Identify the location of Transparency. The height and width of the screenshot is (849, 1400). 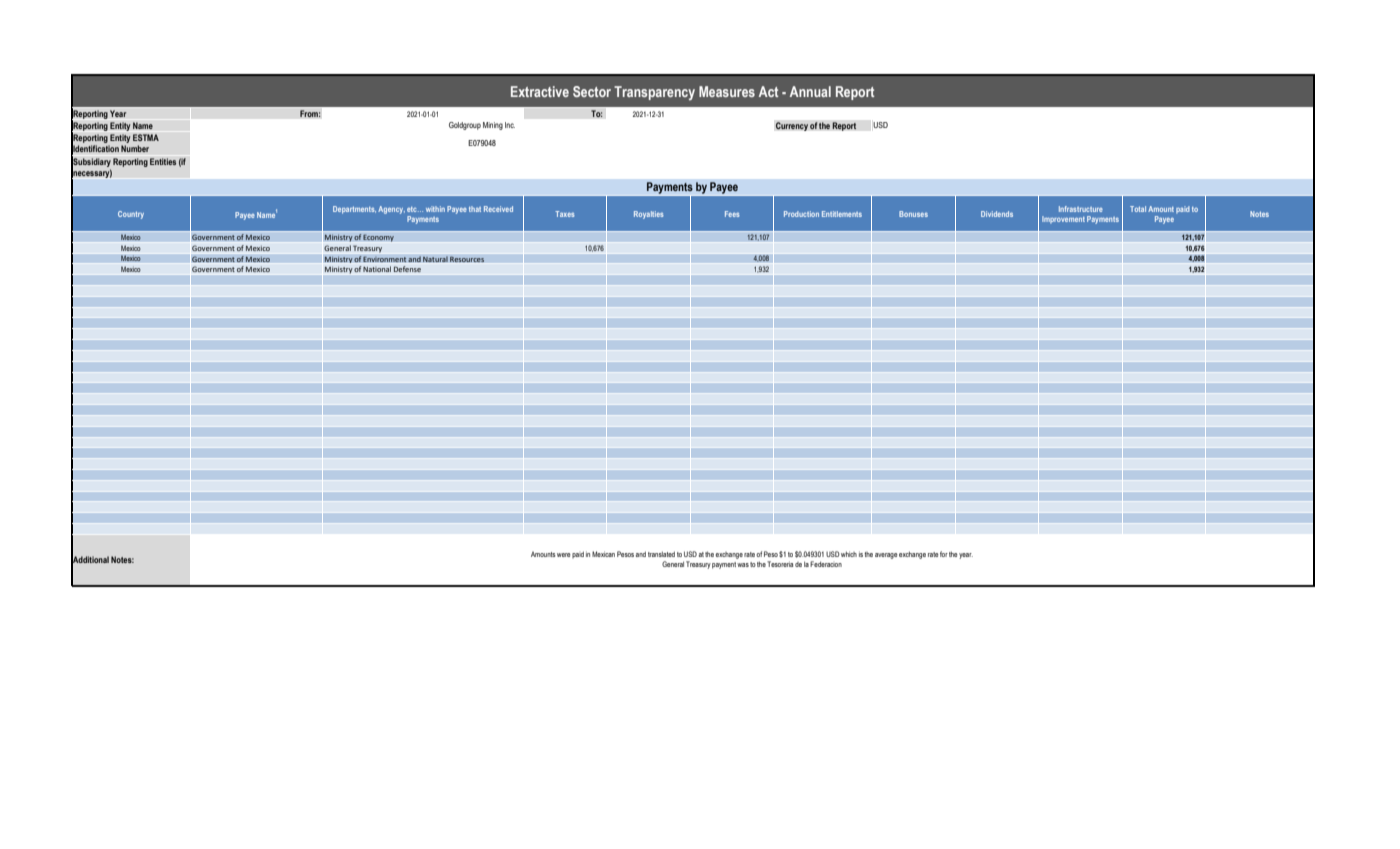
(654, 93).
